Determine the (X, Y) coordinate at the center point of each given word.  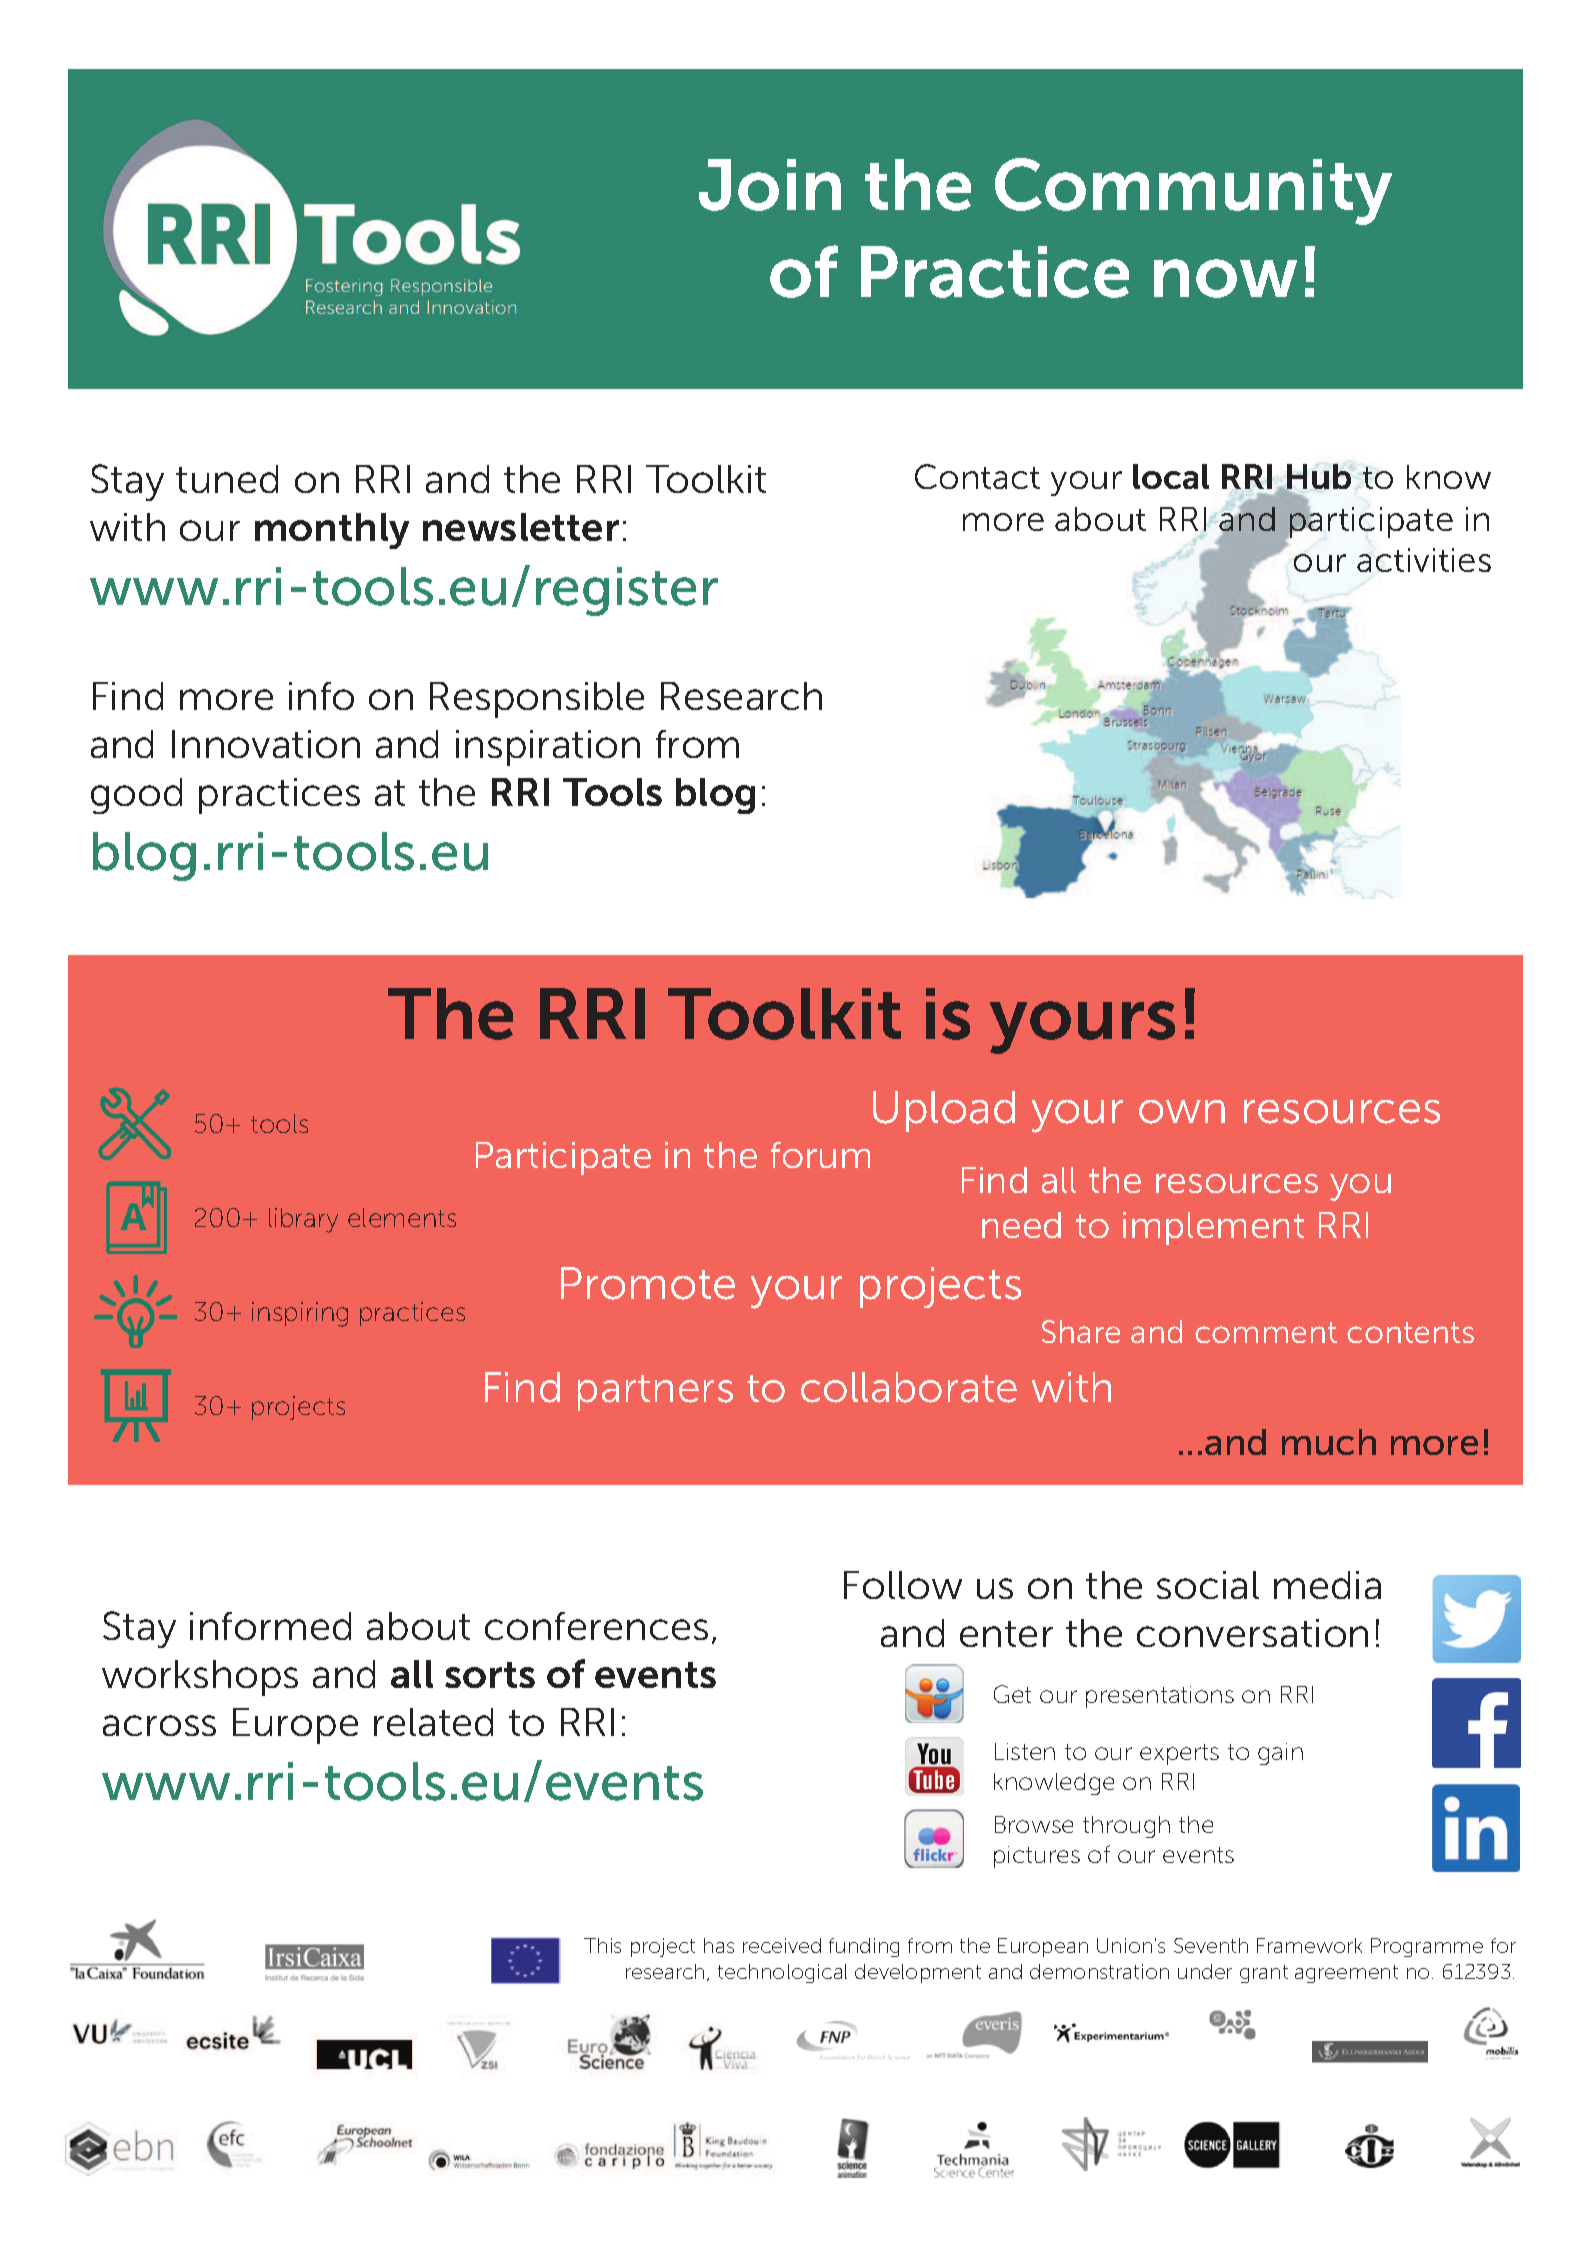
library (303, 1220)
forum (820, 1155)
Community (1193, 191)
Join (770, 185)
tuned (227, 479)
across (159, 1725)
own (1182, 1112)
